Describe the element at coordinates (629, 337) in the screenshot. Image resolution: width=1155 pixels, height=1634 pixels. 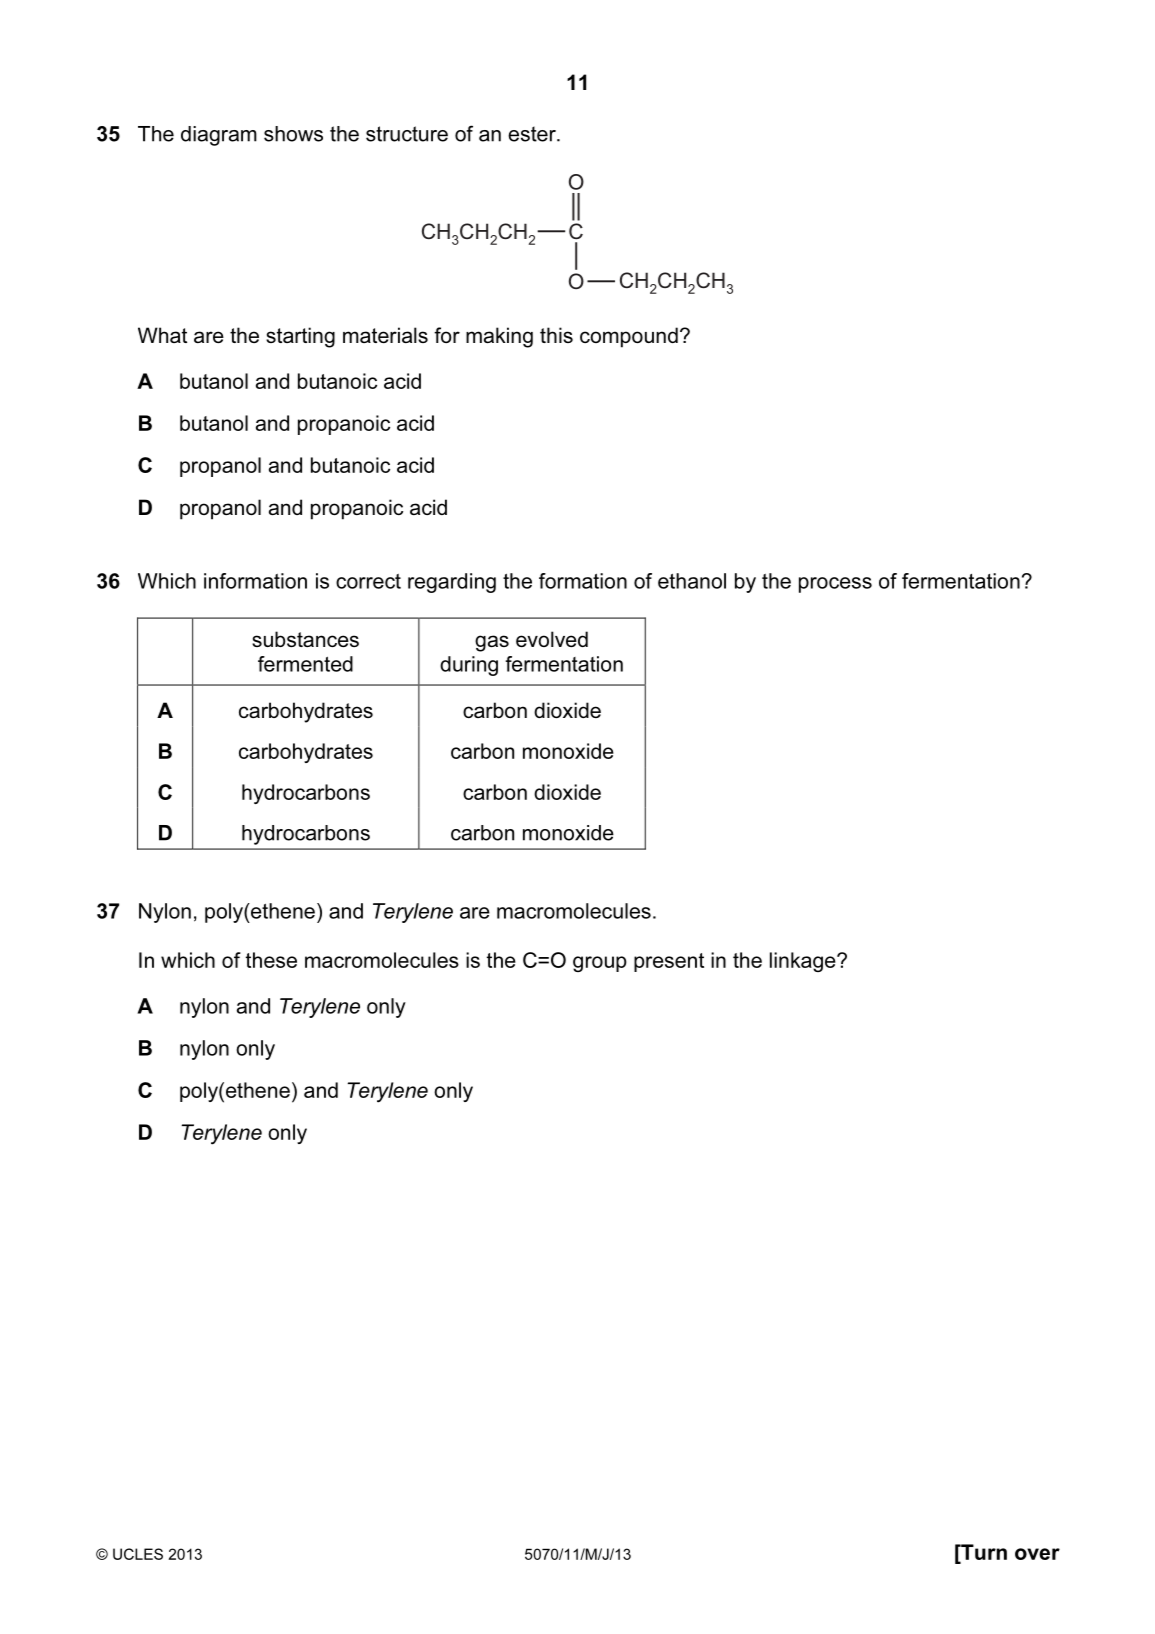
I see `compound` at that location.
